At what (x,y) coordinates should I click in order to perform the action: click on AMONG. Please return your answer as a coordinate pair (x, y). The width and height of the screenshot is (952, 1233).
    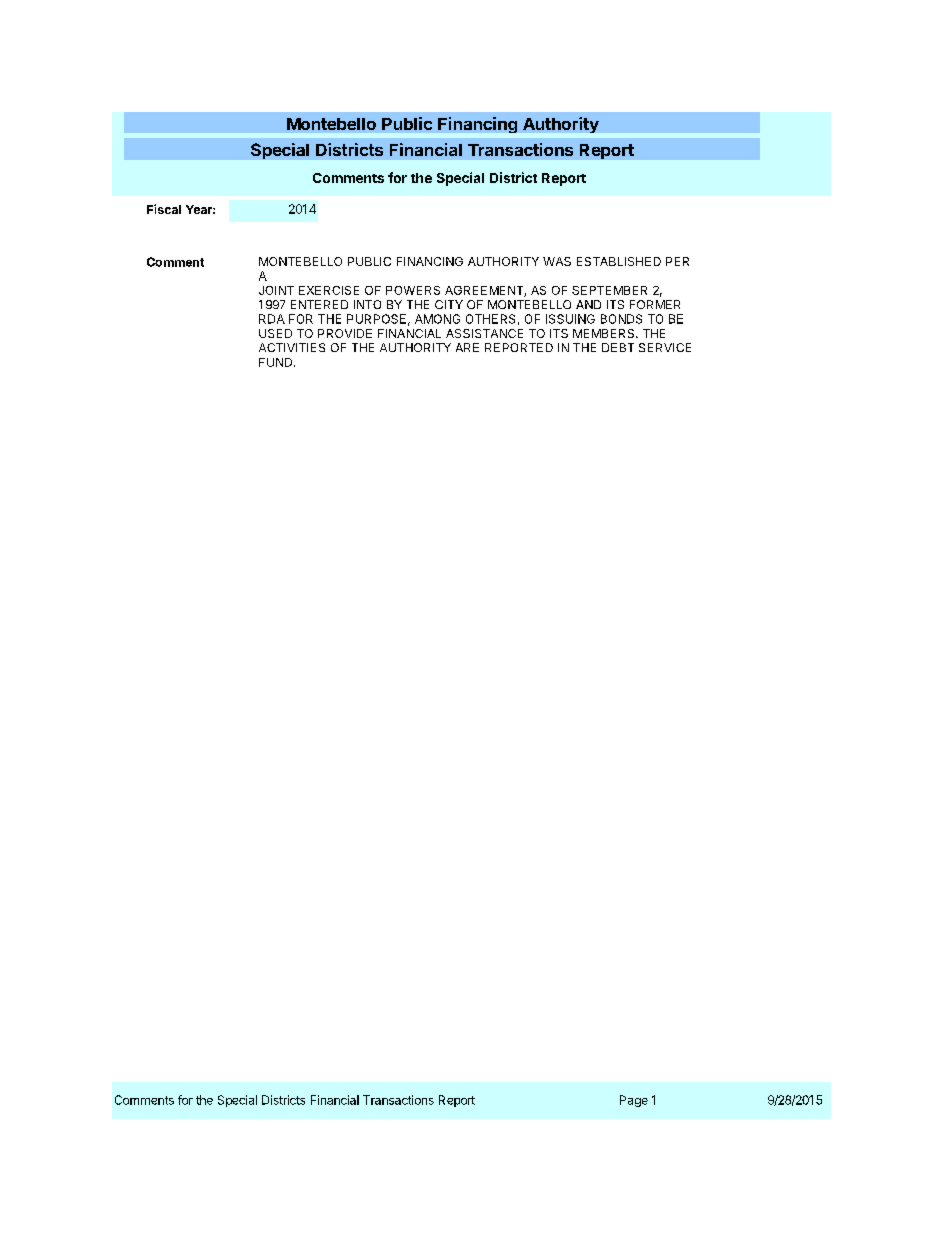
    Looking at the image, I should click on (437, 319).
